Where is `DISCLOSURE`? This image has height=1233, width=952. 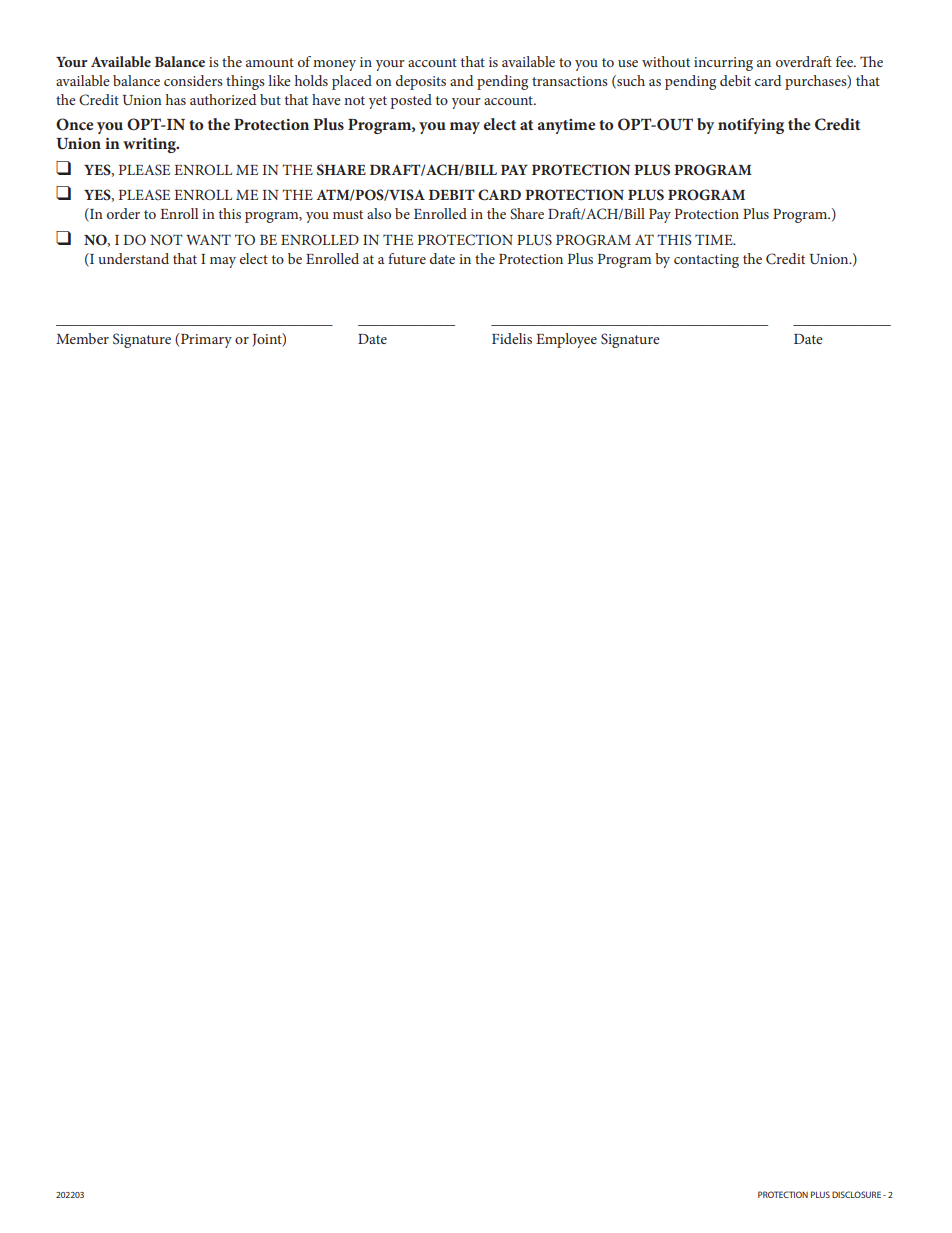 DISCLOSURE is located at coordinates (856, 1194).
